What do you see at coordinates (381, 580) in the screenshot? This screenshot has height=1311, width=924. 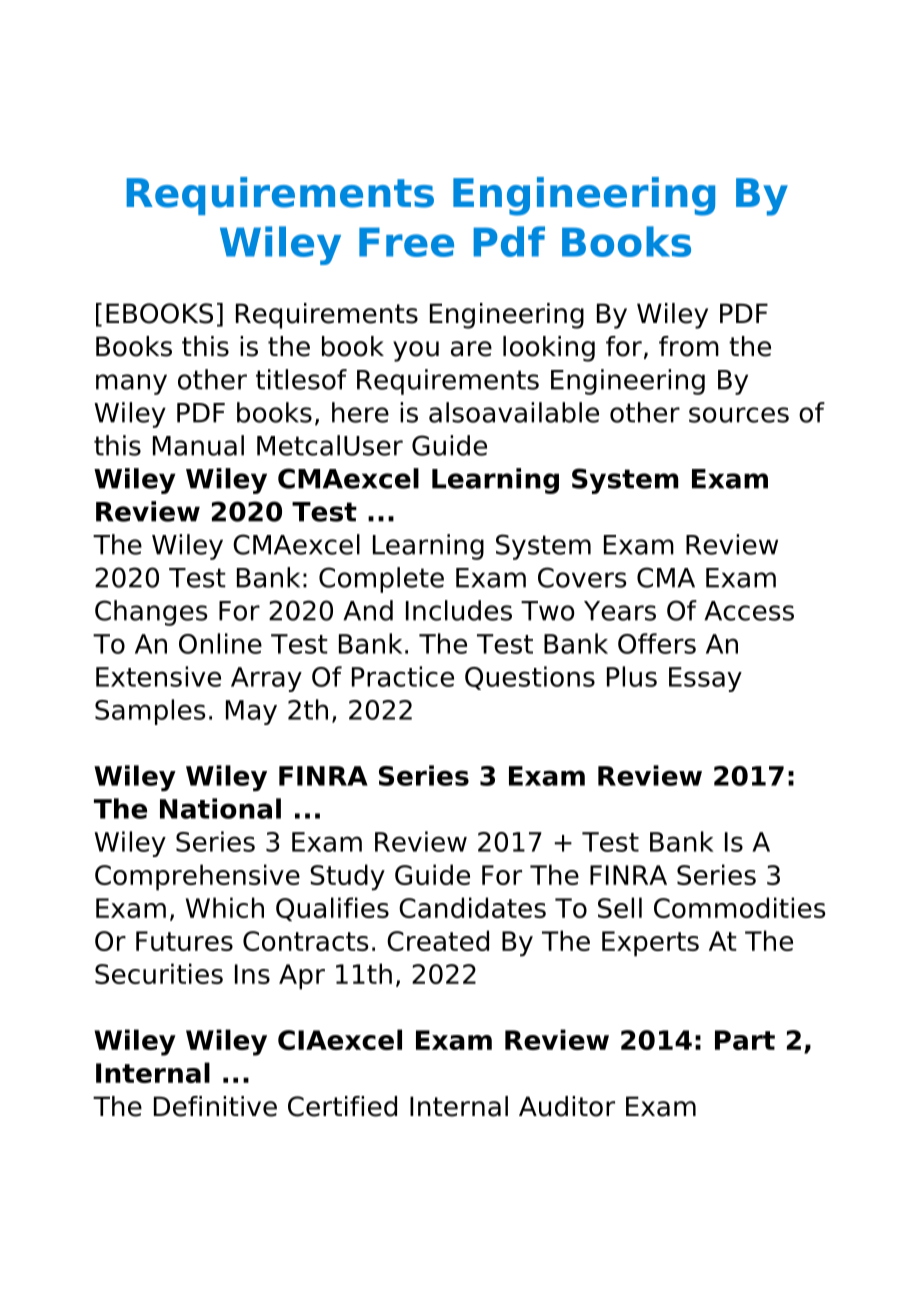 I see `Complete` at bounding box center [381, 580].
